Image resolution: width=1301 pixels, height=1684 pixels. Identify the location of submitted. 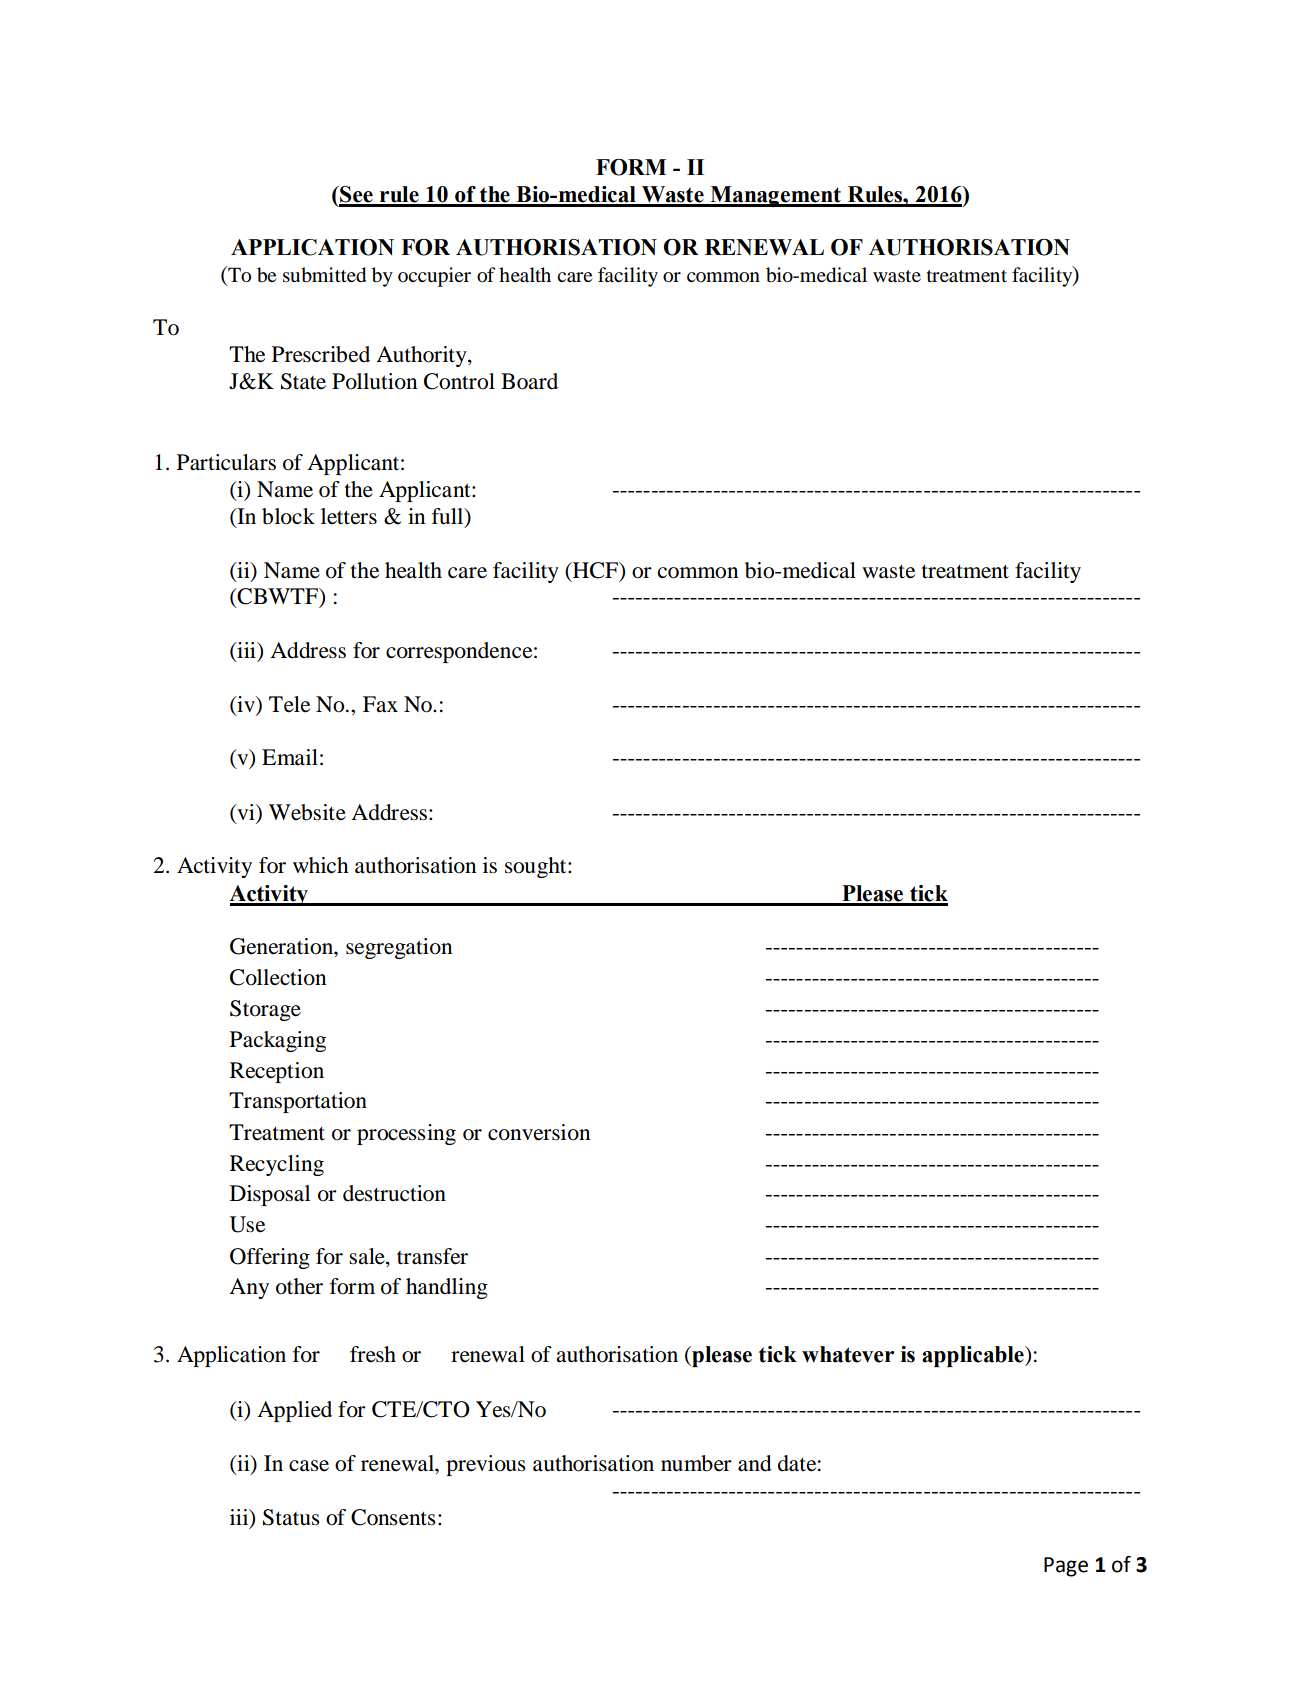
(324, 275).
